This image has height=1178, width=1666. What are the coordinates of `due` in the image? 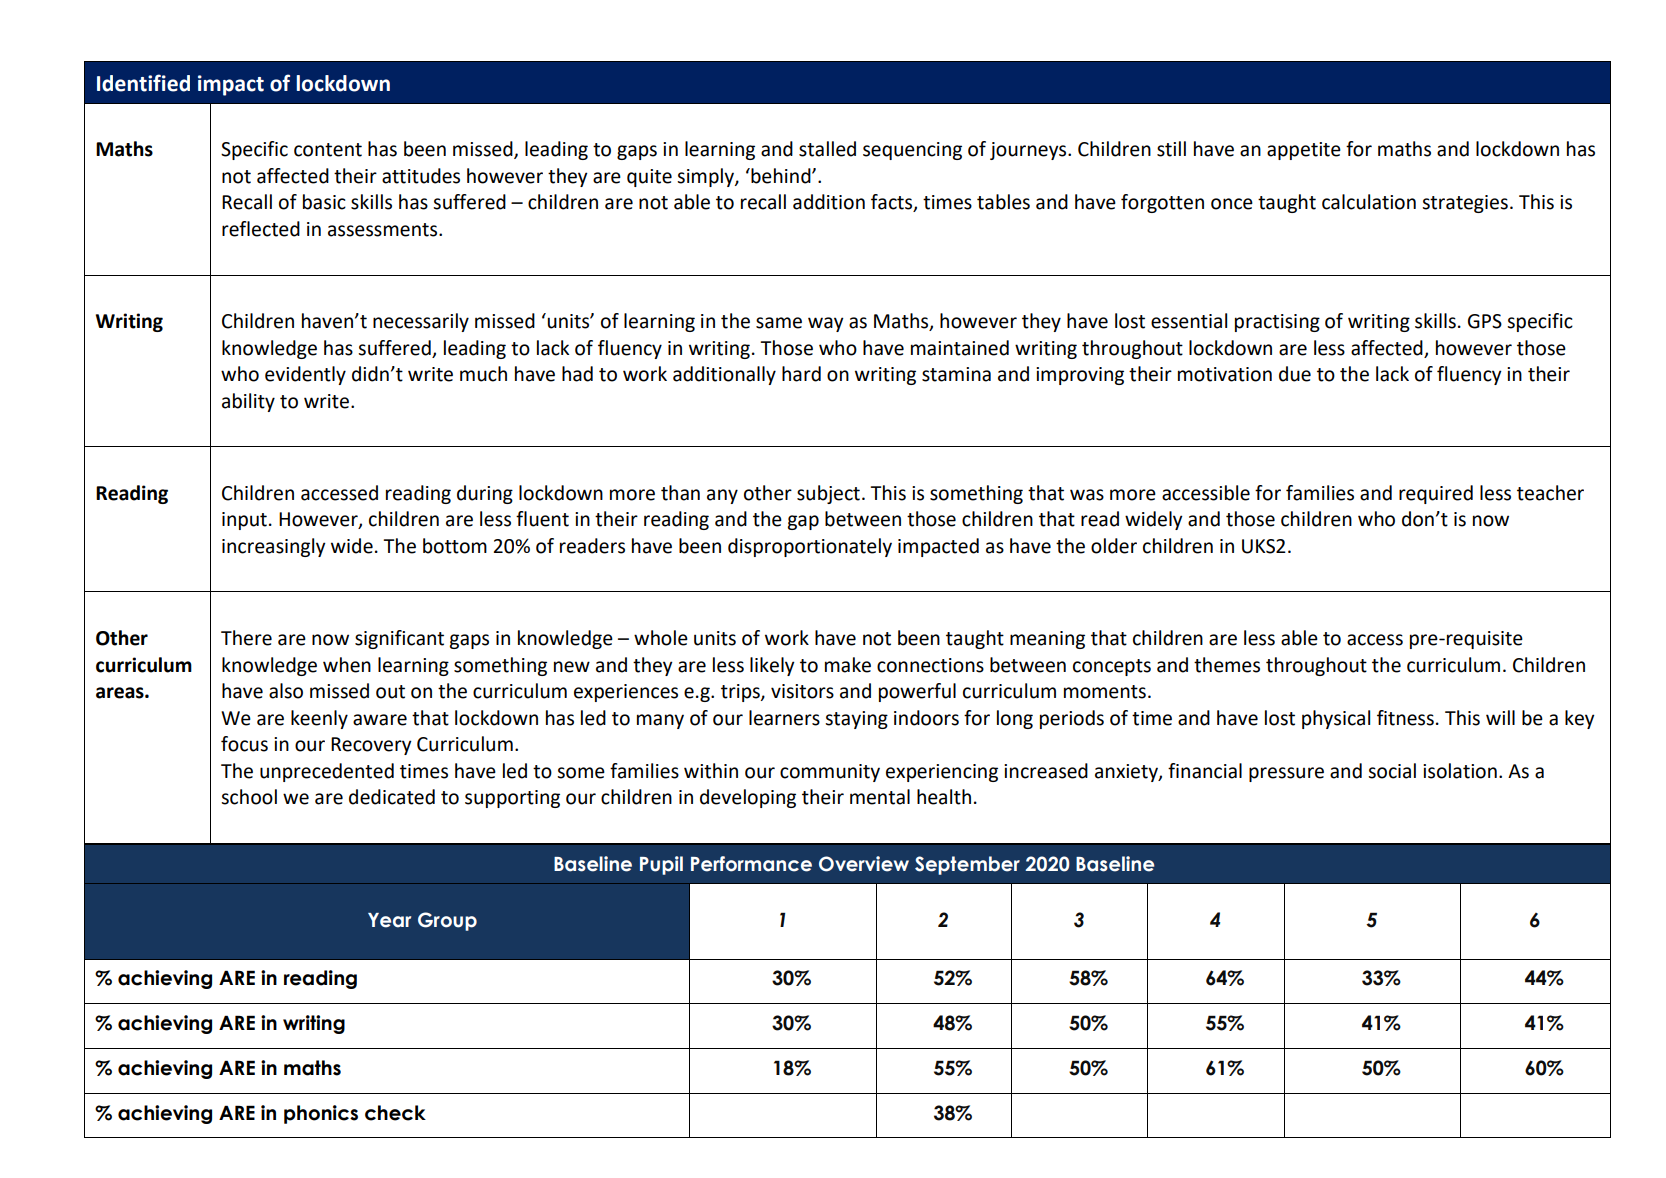 It's located at (1295, 374).
